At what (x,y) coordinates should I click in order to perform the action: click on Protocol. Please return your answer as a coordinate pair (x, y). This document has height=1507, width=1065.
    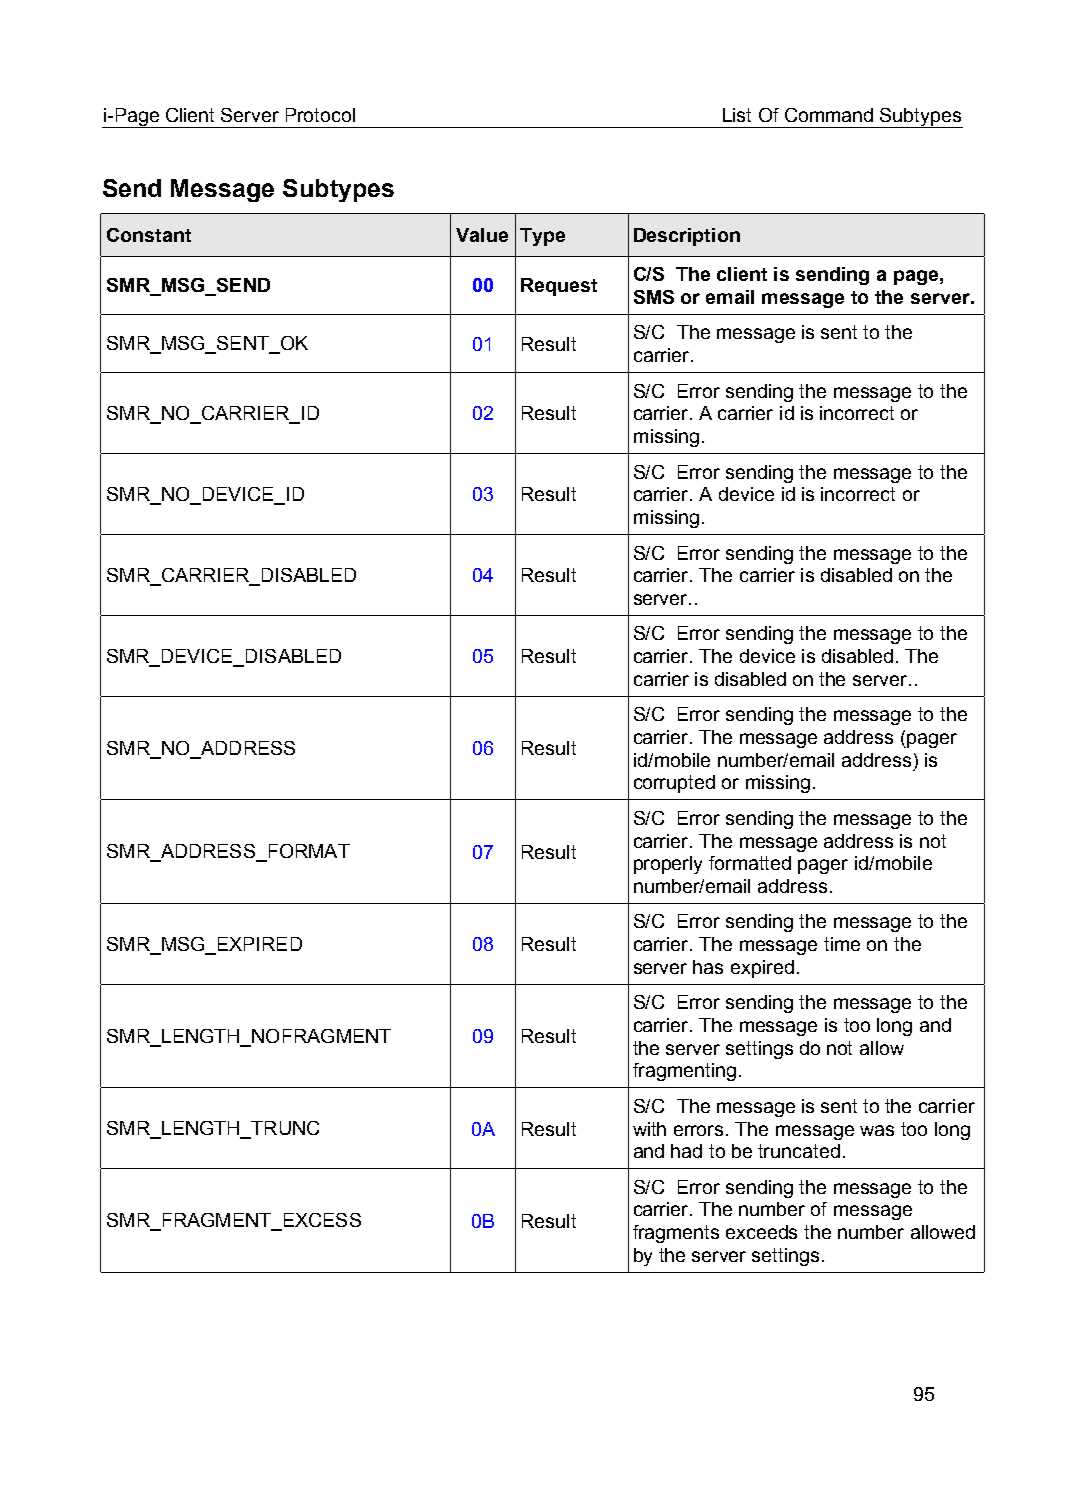
    Looking at the image, I should click on (320, 115).
